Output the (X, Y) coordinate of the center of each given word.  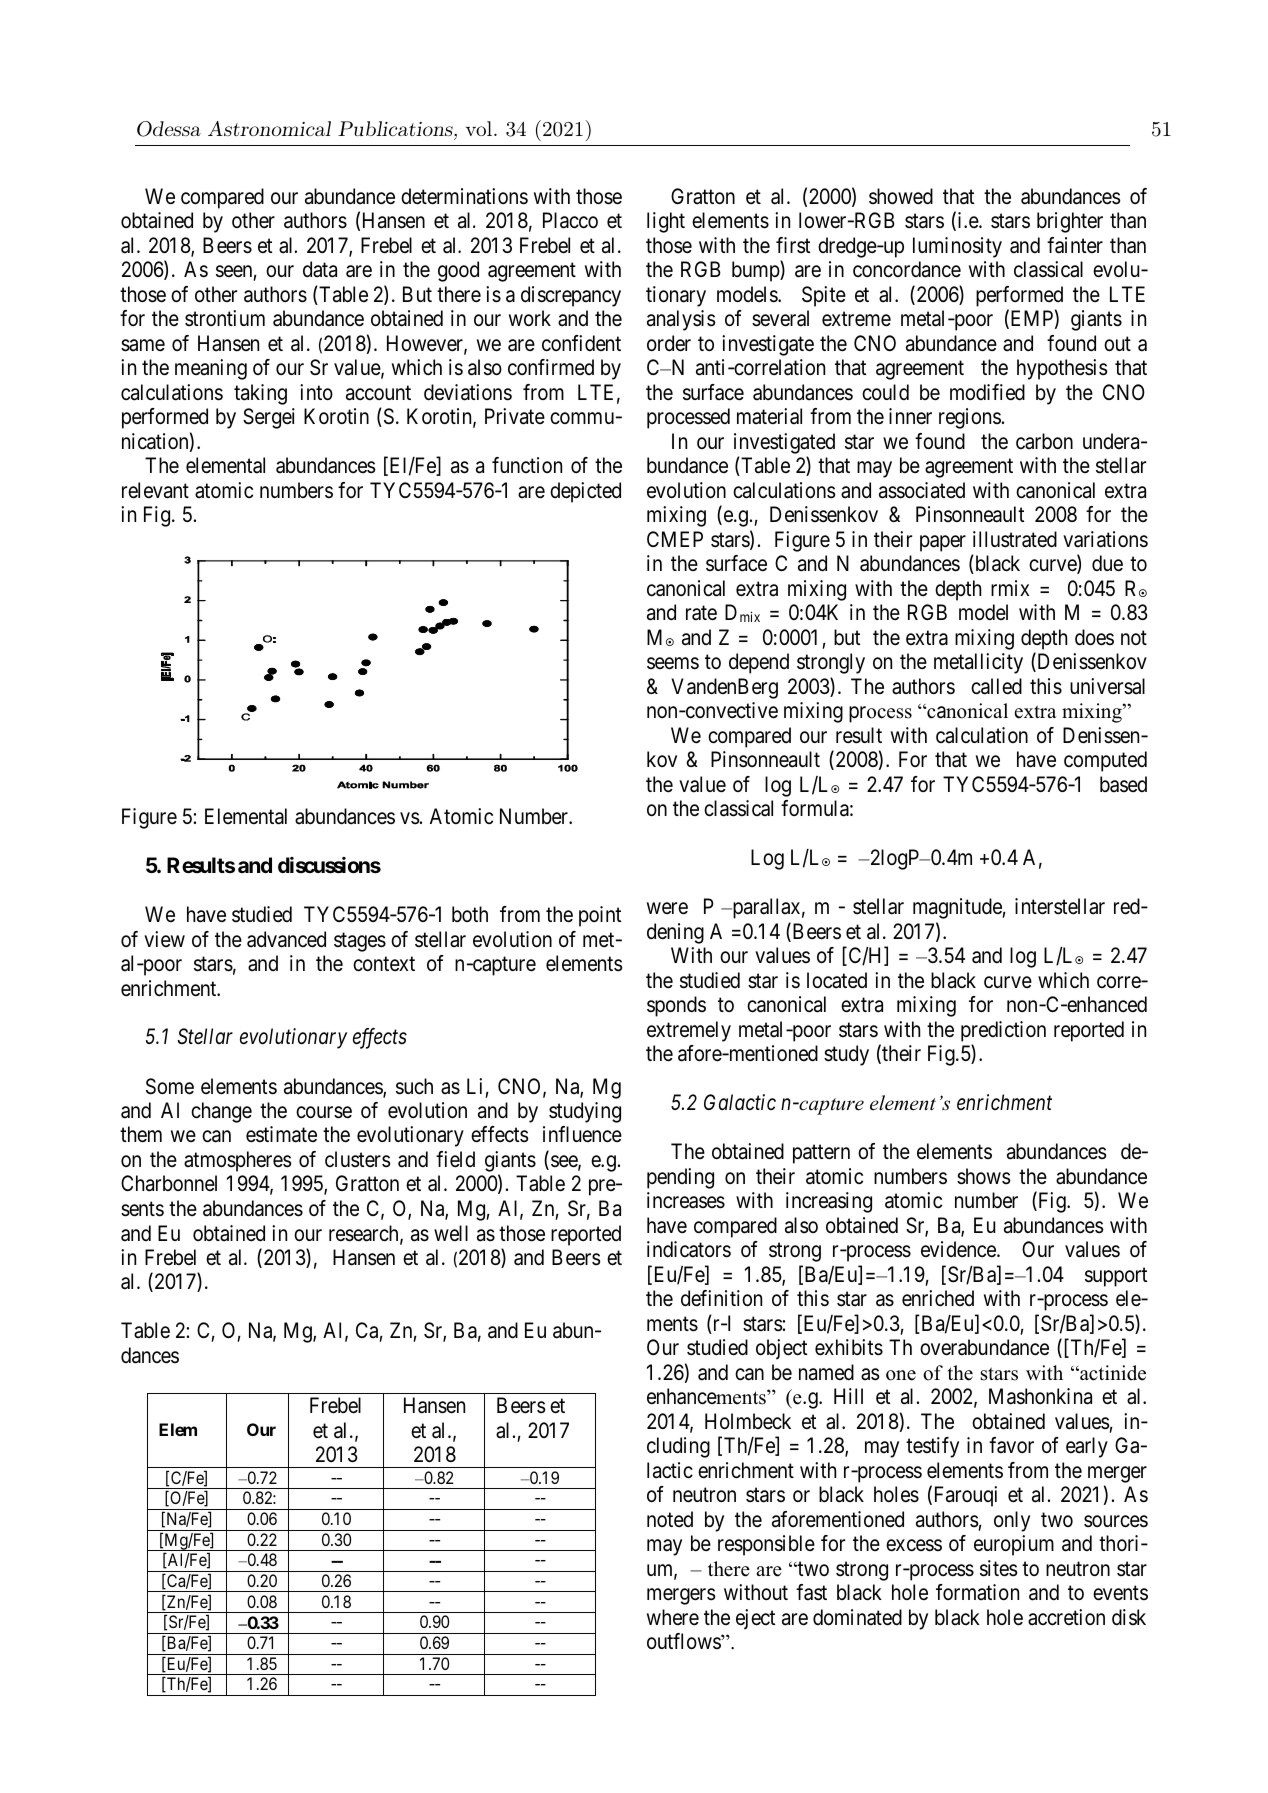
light (666, 222)
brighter (1070, 222)
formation (977, 1592)
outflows (684, 1641)
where (673, 1617)
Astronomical (269, 128)
